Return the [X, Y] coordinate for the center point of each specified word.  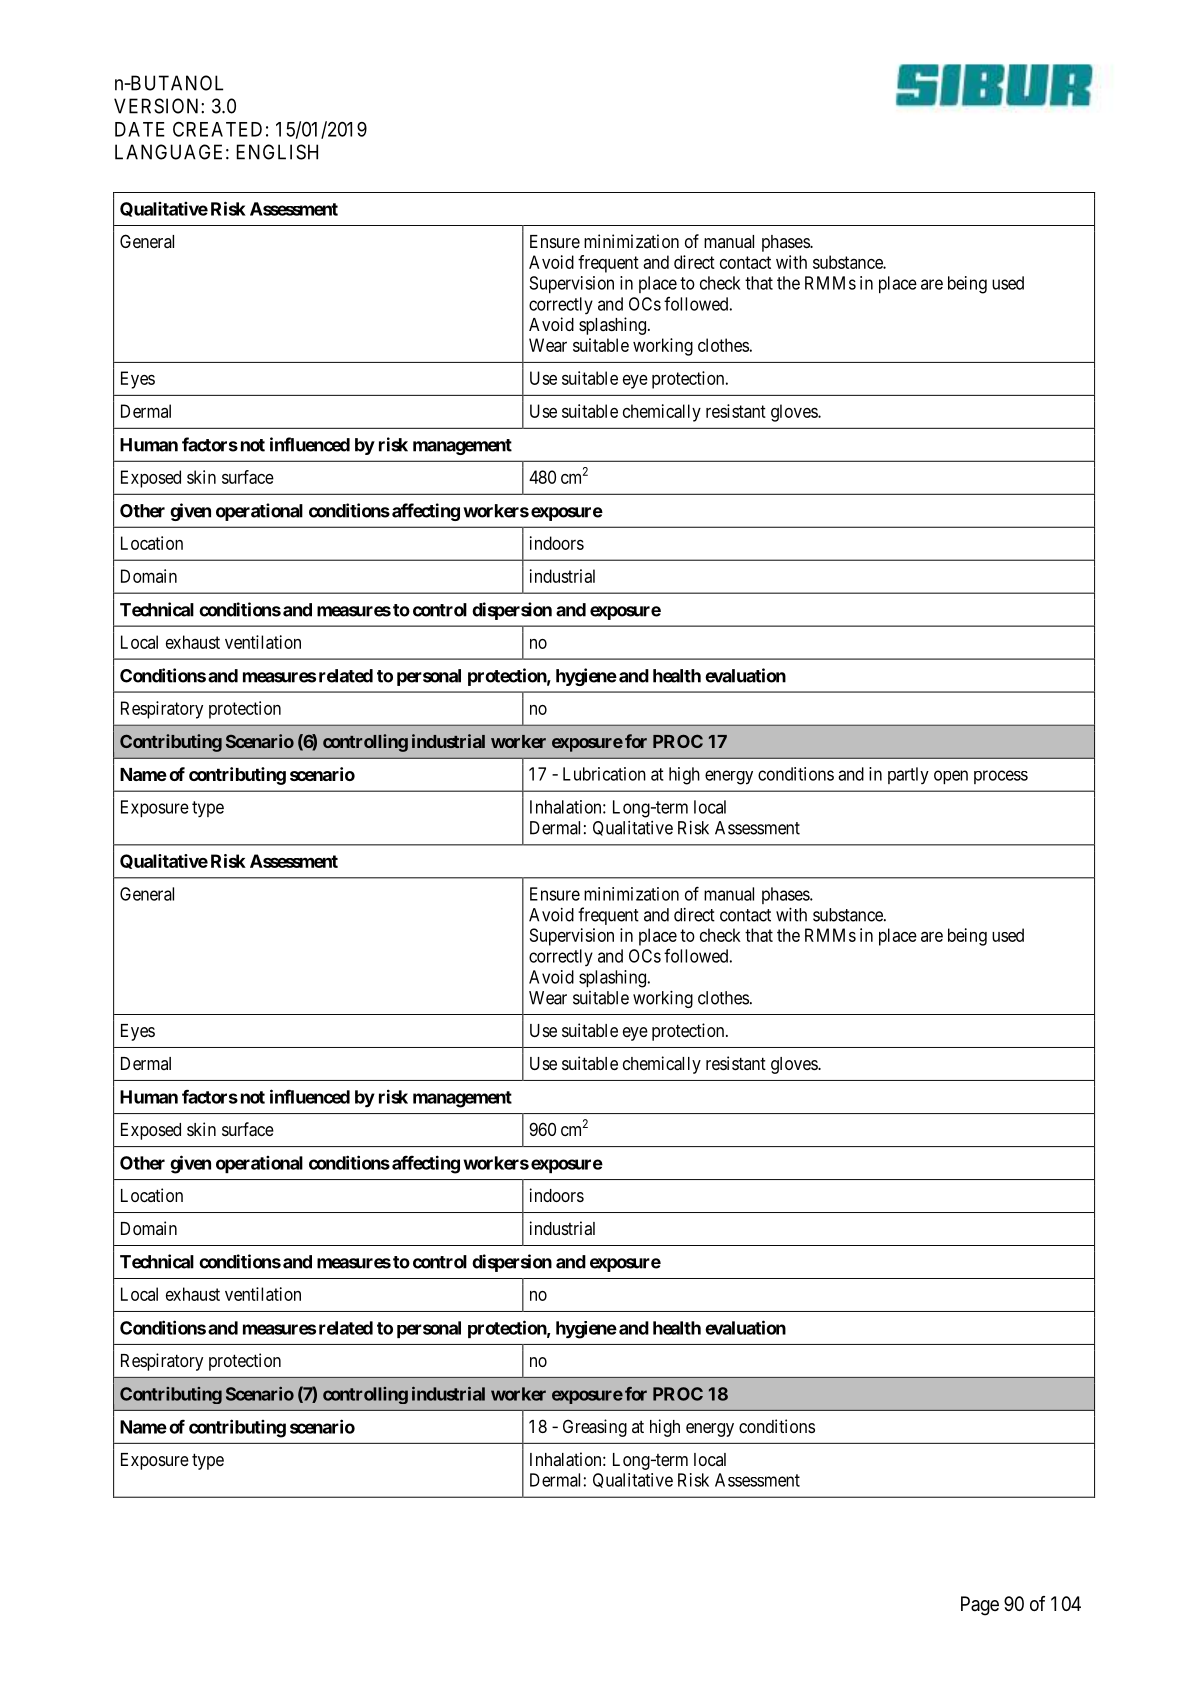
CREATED [217, 129]
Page [980, 1606]
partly [908, 775]
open [951, 777]
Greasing [595, 1428]
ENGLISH [277, 152]
